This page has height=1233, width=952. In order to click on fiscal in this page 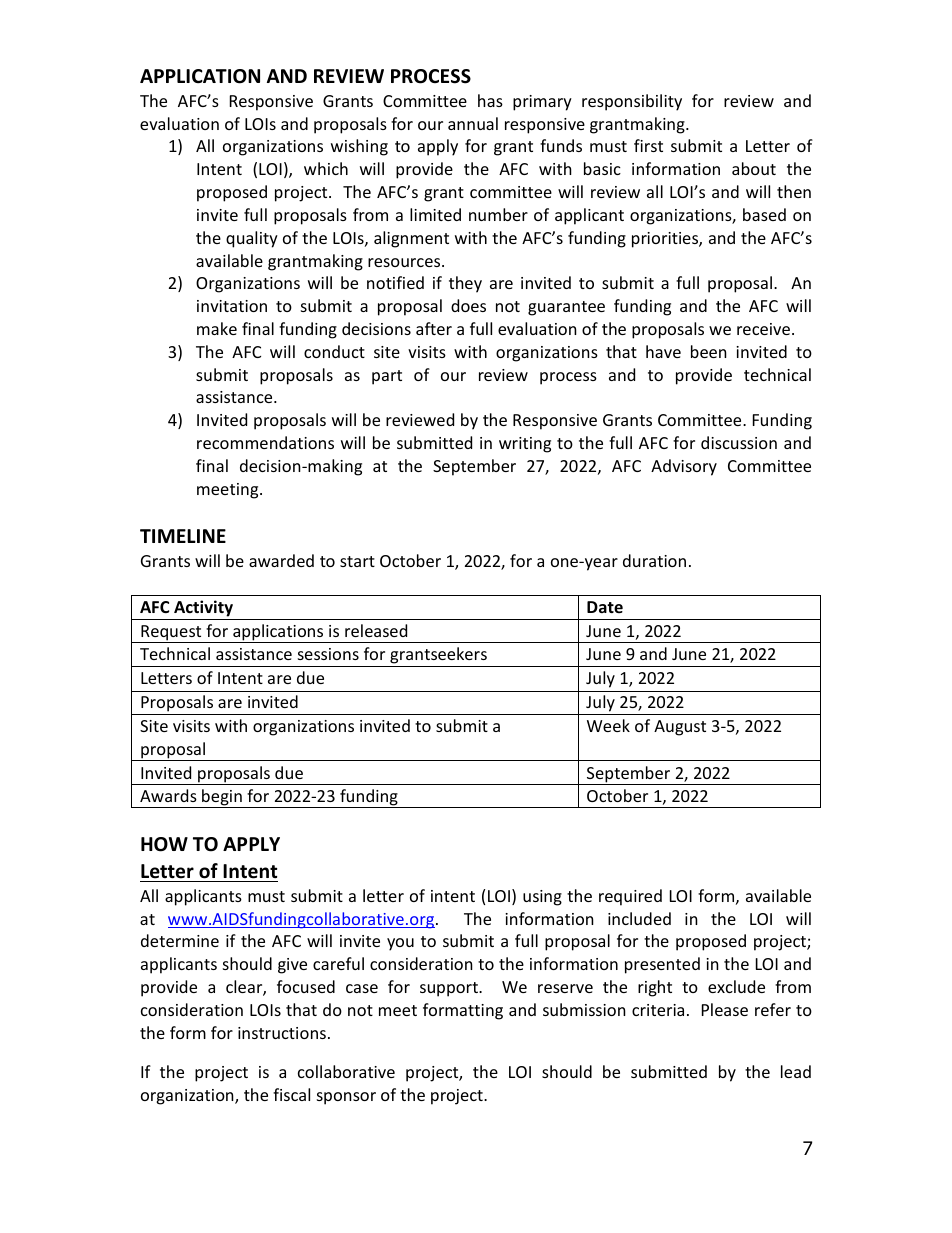, I will do `click(291, 1094)`.
